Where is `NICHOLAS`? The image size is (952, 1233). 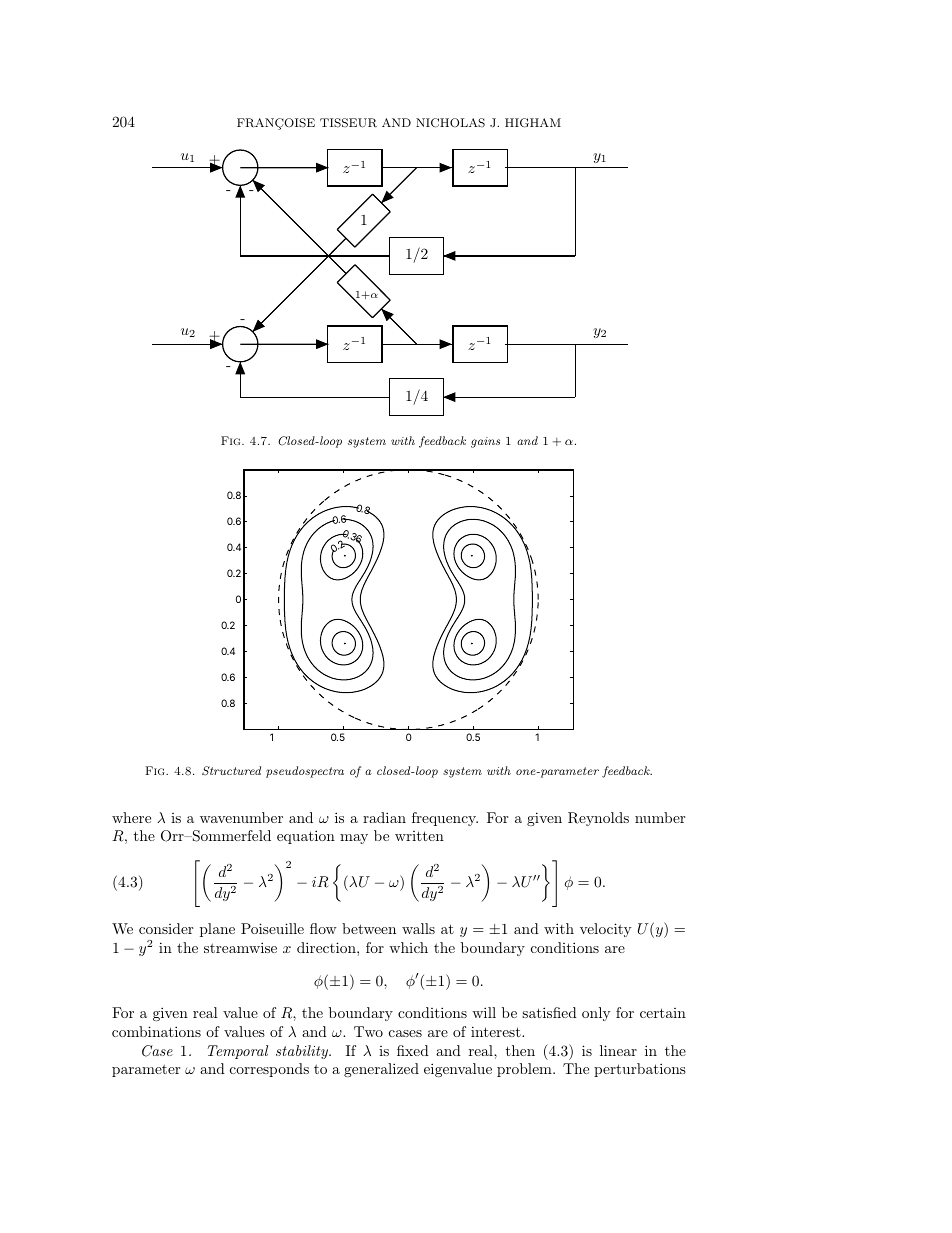 NICHOLAS is located at coordinates (450, 123).
